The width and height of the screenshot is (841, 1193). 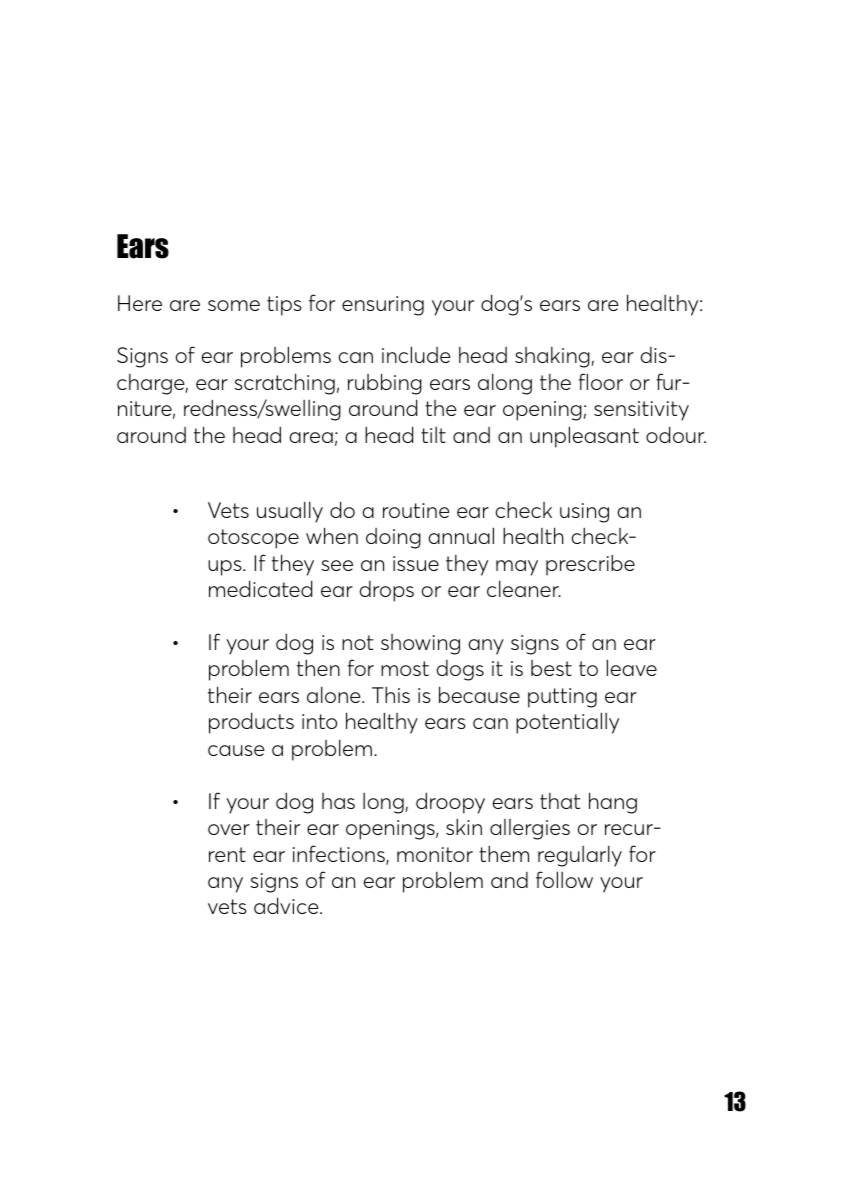 I want to click on some, so click(x=234, y=305).
